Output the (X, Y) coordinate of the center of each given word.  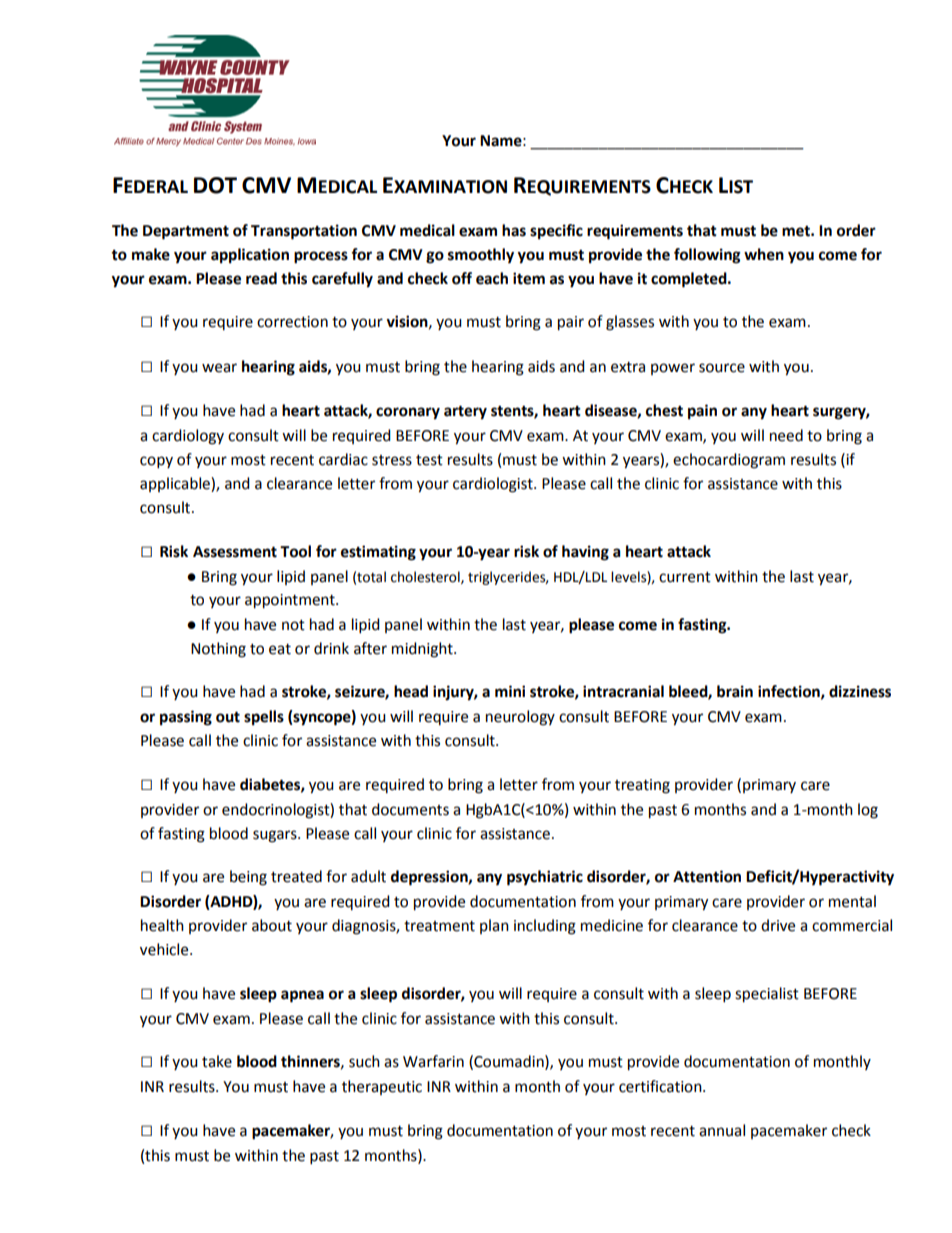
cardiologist (494, 485)
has (514, 230)
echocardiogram (729, 461)
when (764, 254)
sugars (276, 836)
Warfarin (433, 1061)
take (217, 1061)
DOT (215, 185)
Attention (707, 876)
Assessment (235, 552)
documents (410, 809)
